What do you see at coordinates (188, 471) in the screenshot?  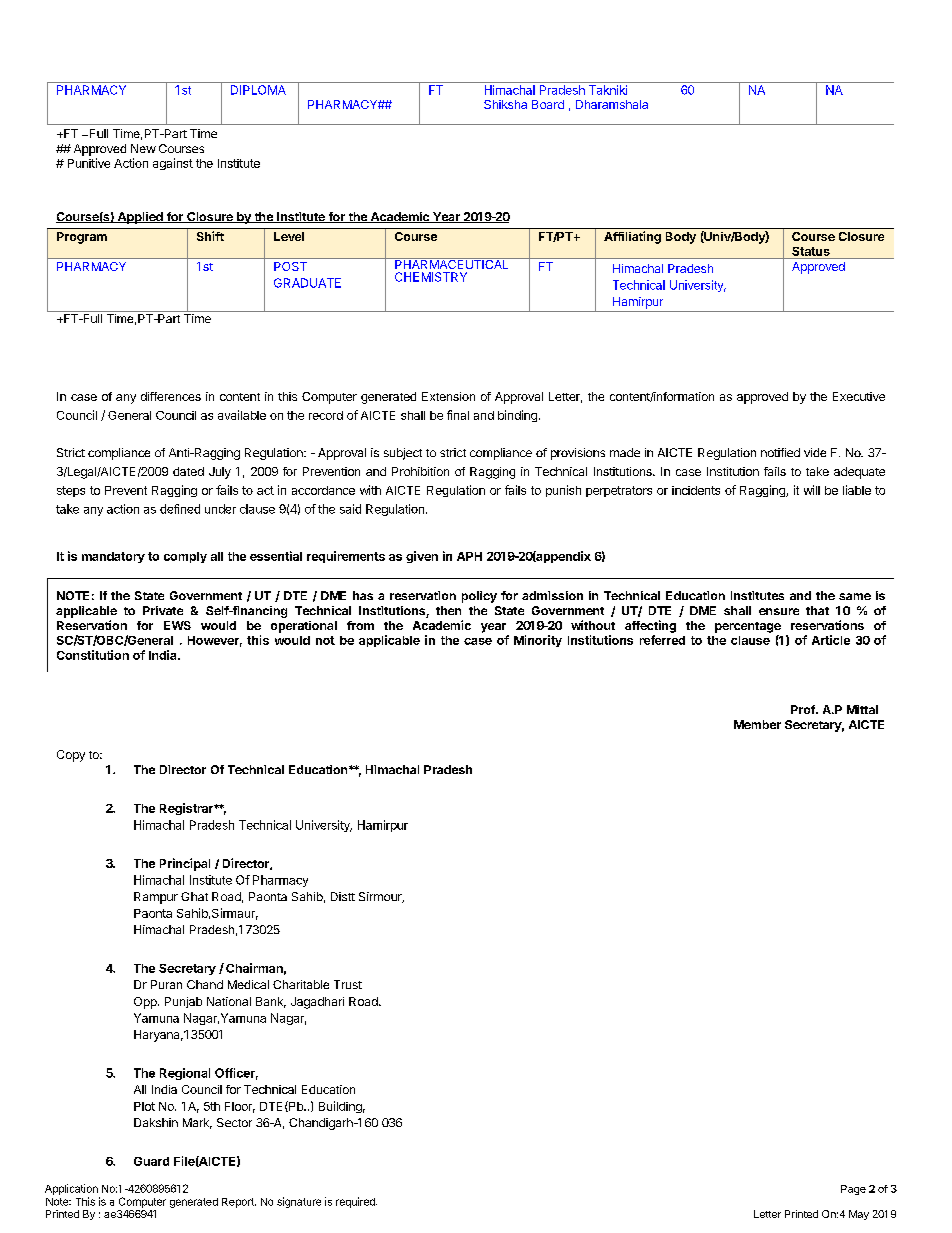 I see `dated` at bounding box center [188, 471].
